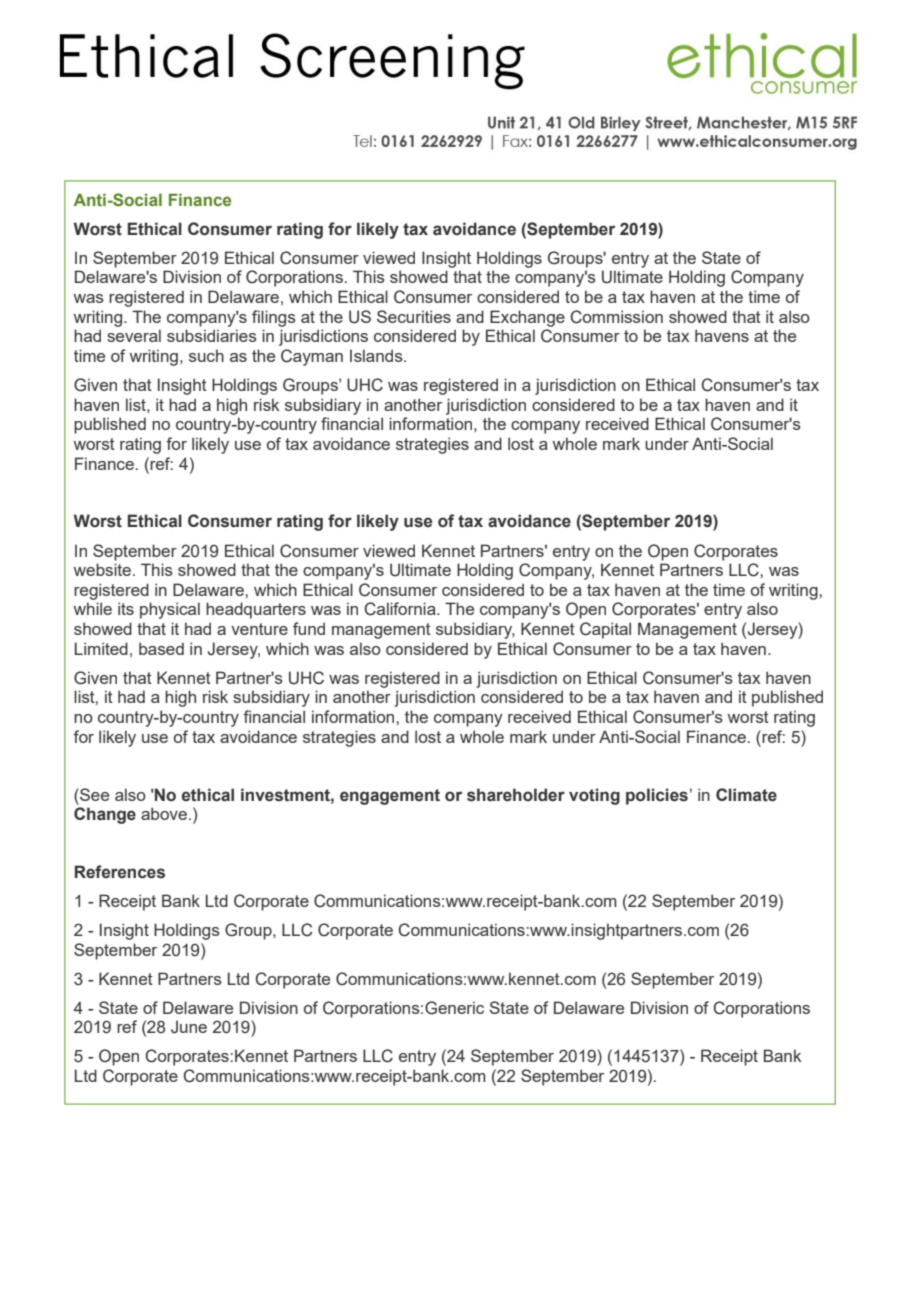 The width and height of the screenshot is (924, 1308). What do you see at coordinates (309, 628) in the screenshot?
I see `fund` at bounding box center [309, 628].
